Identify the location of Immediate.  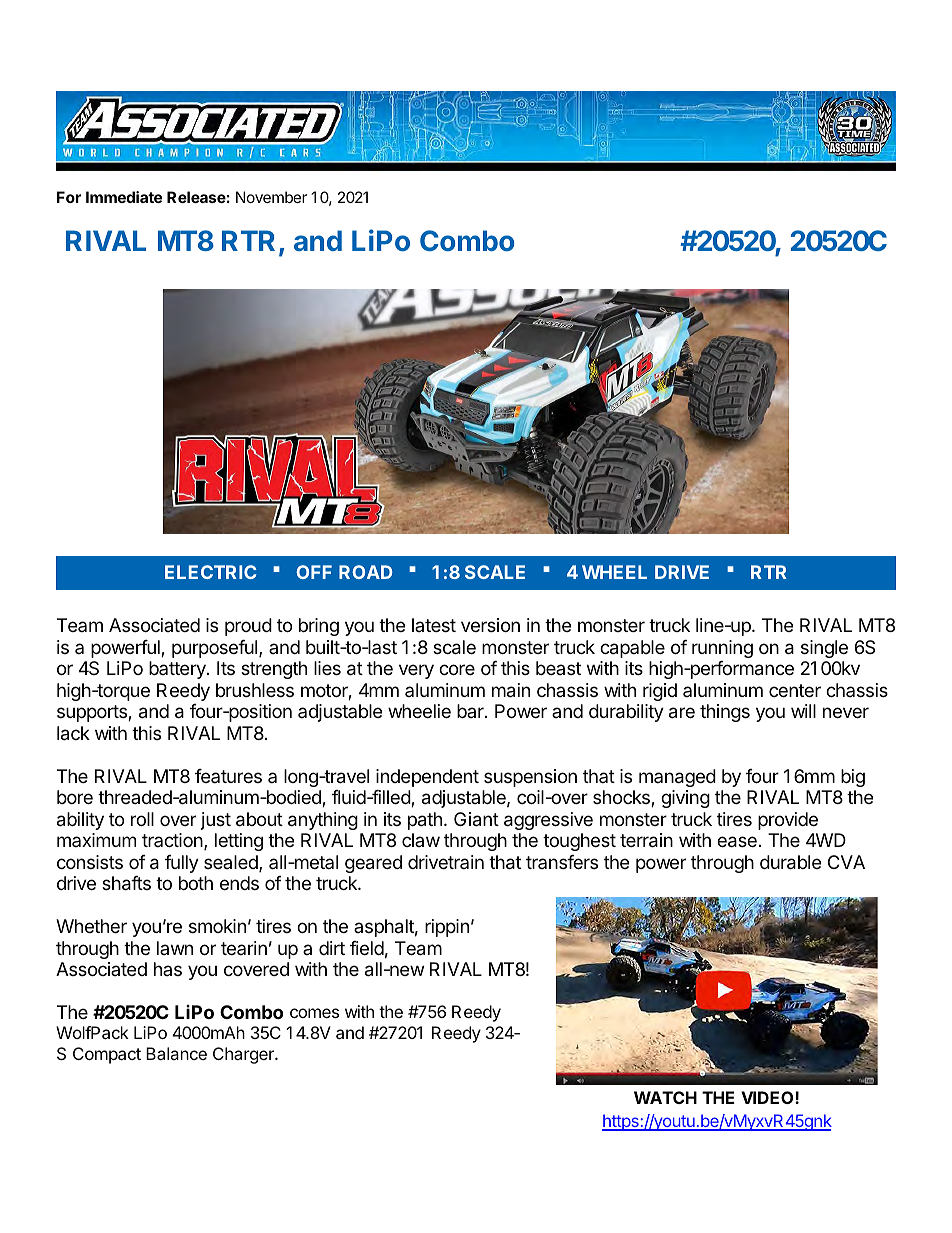
(124, 197).
